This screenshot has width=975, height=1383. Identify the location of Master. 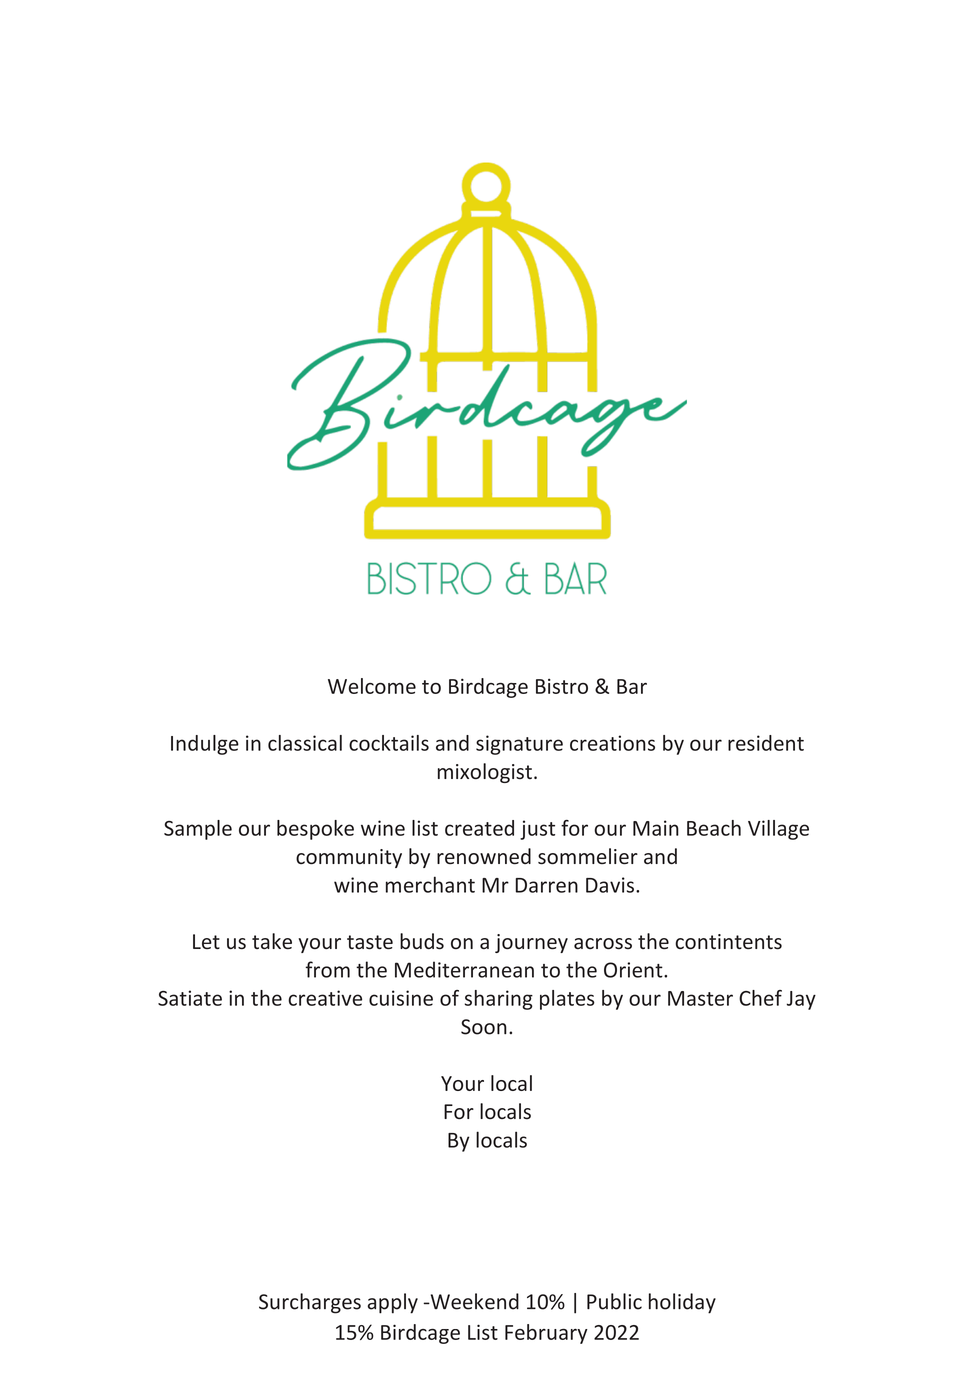
(700, 998).
